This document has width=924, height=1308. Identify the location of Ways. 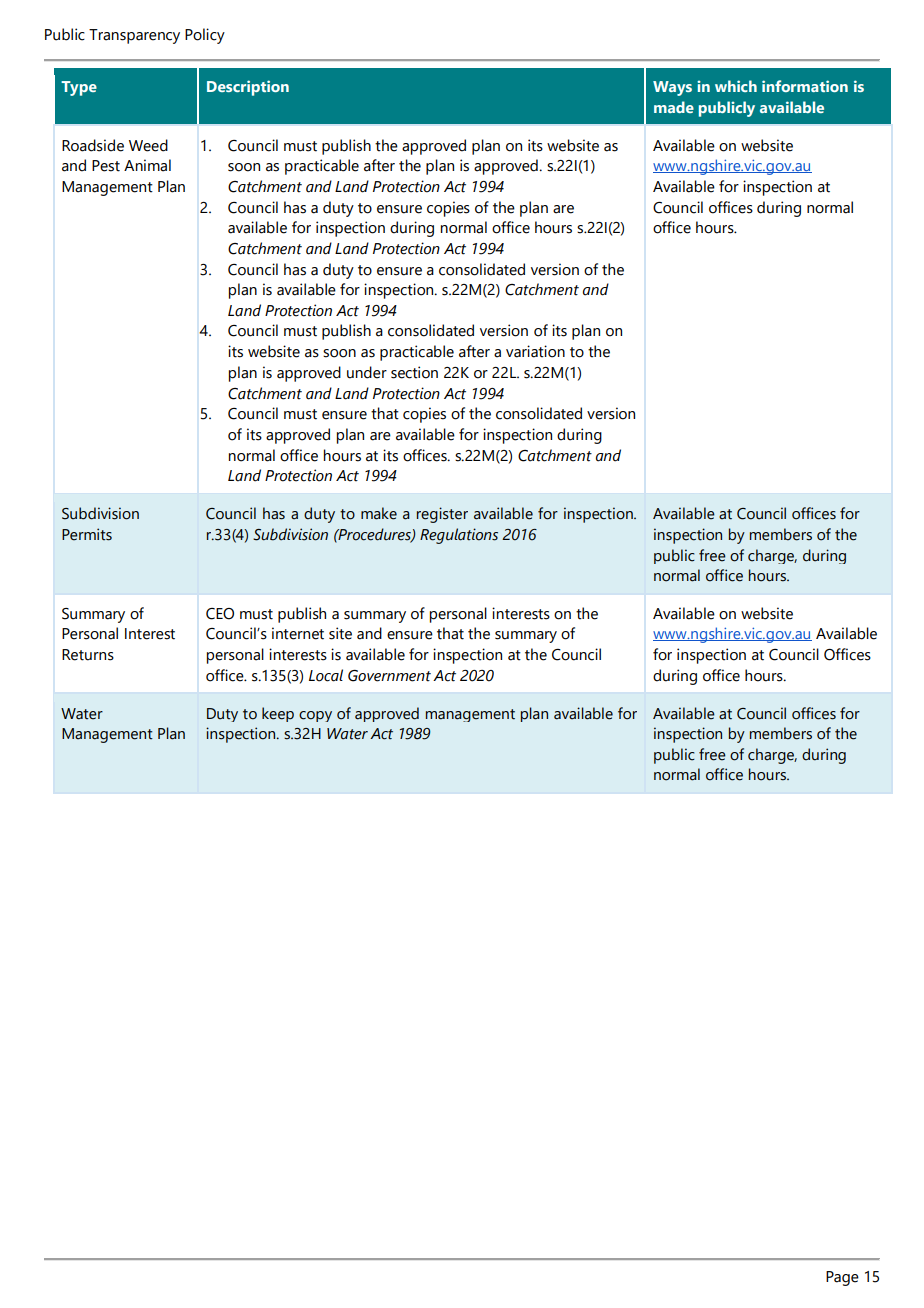
(672, 88).
